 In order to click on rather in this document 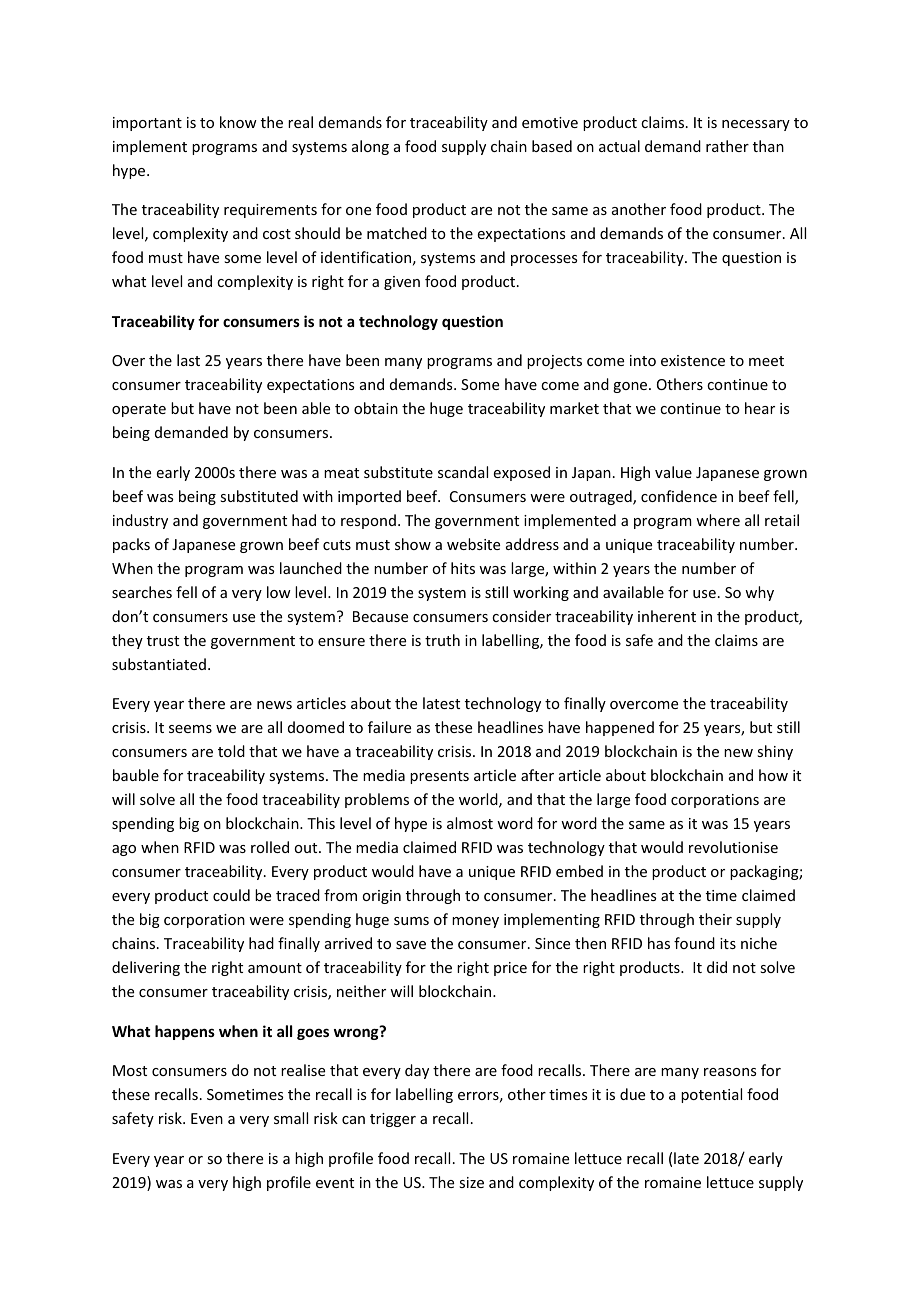, I will do `click(727, 146)`.
